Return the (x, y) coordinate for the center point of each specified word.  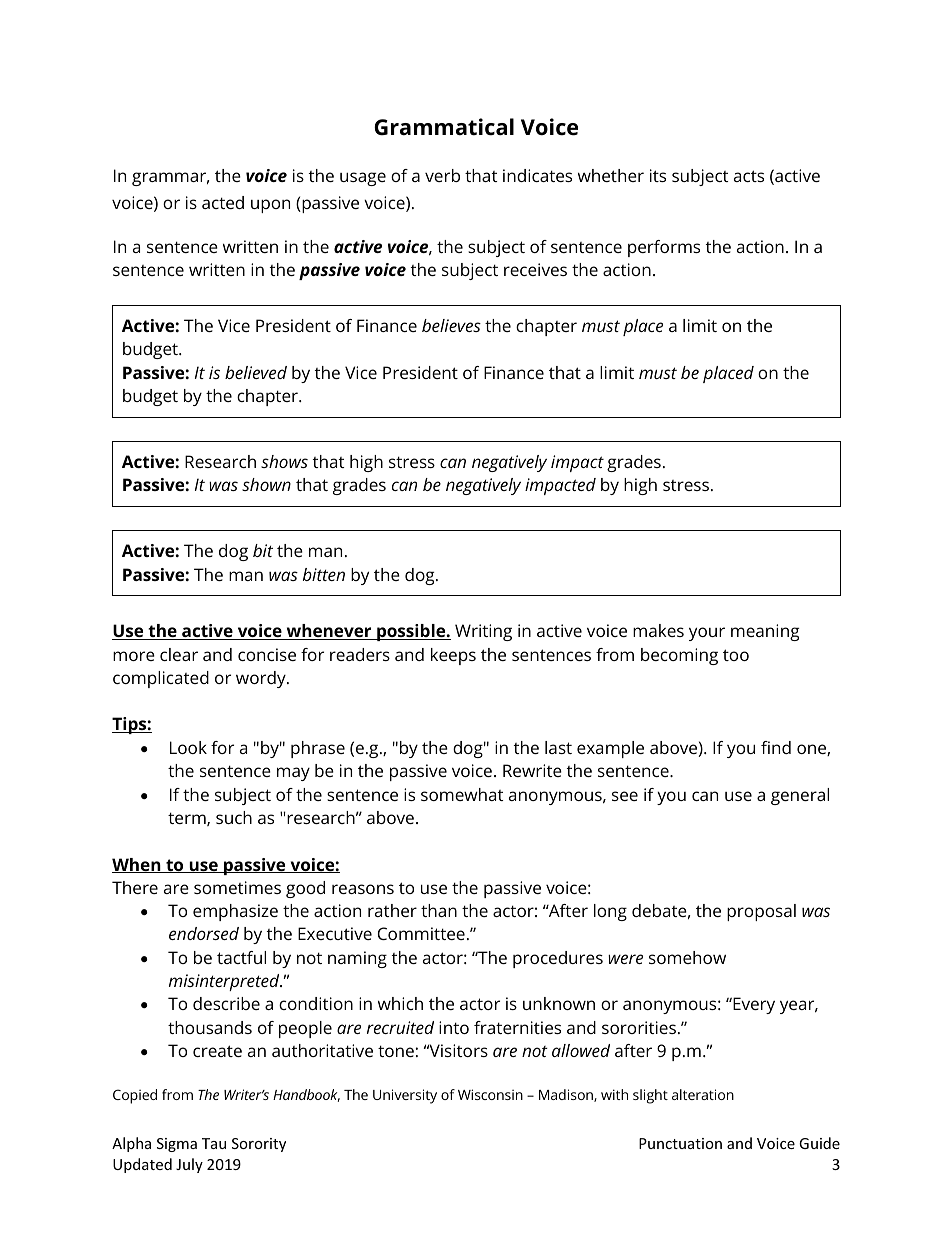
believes (451, 325)
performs (664, 248)
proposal (761, 912)
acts (749, 176)
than (439, 910)
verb (442, 175)
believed (256, 372)
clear (179, 654)
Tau (214, 1143)
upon (270, 206)
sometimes (237, 887)
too (736, 655)
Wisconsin (490, 1094)
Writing (483, 632)
